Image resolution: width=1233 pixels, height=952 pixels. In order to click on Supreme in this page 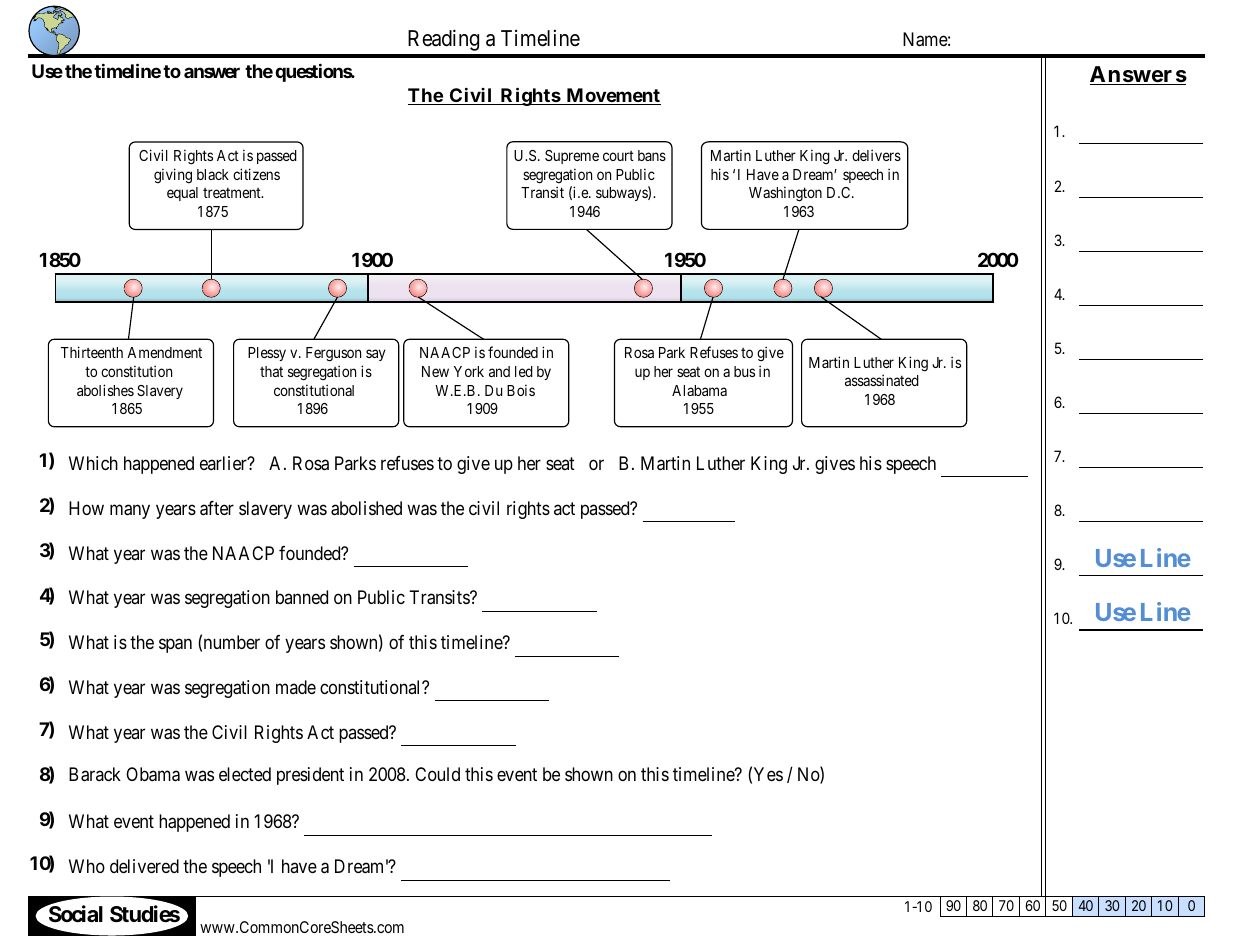, I will do `click(572, 157)`.
